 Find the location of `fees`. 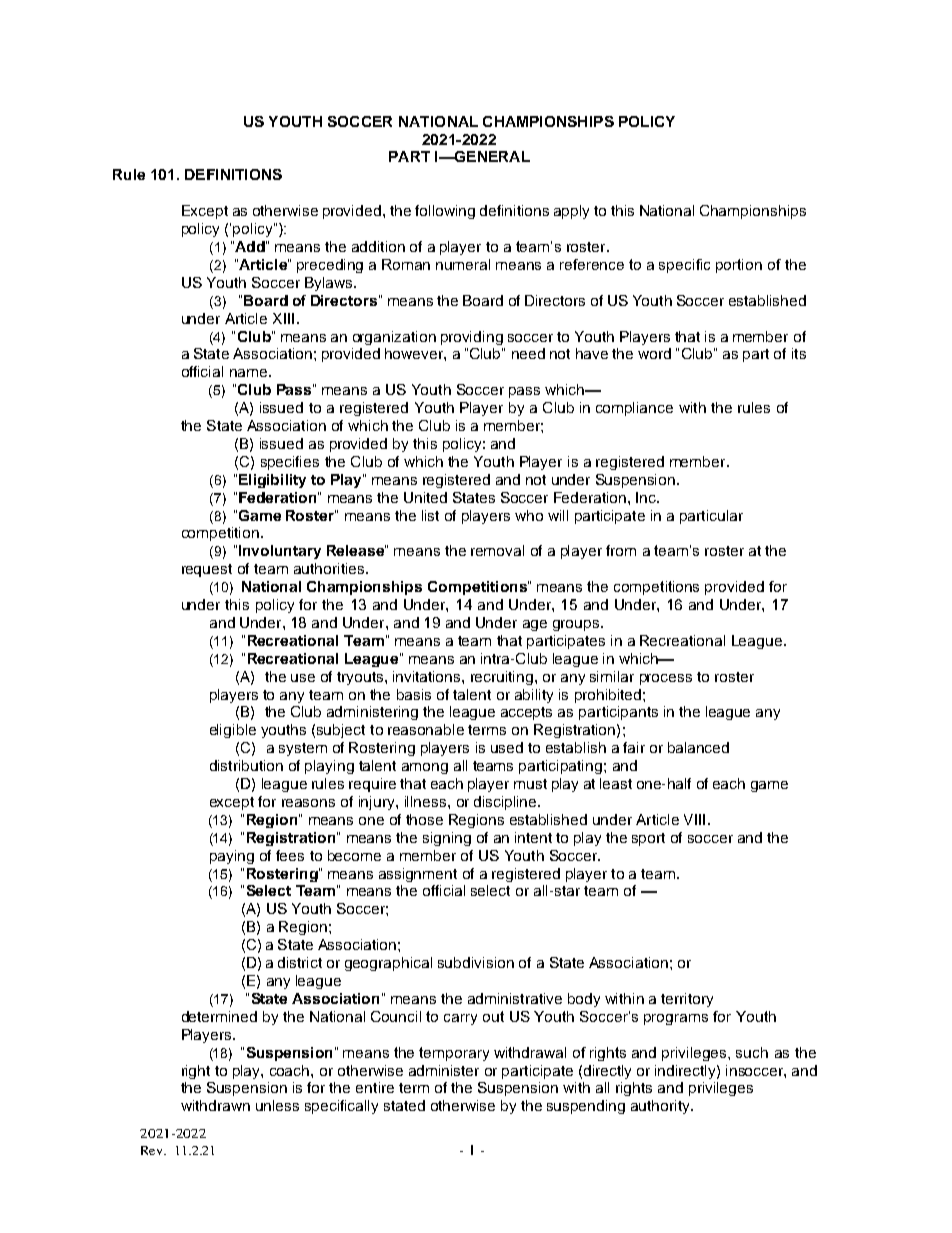

fees is located at coordinates (290, 855).
